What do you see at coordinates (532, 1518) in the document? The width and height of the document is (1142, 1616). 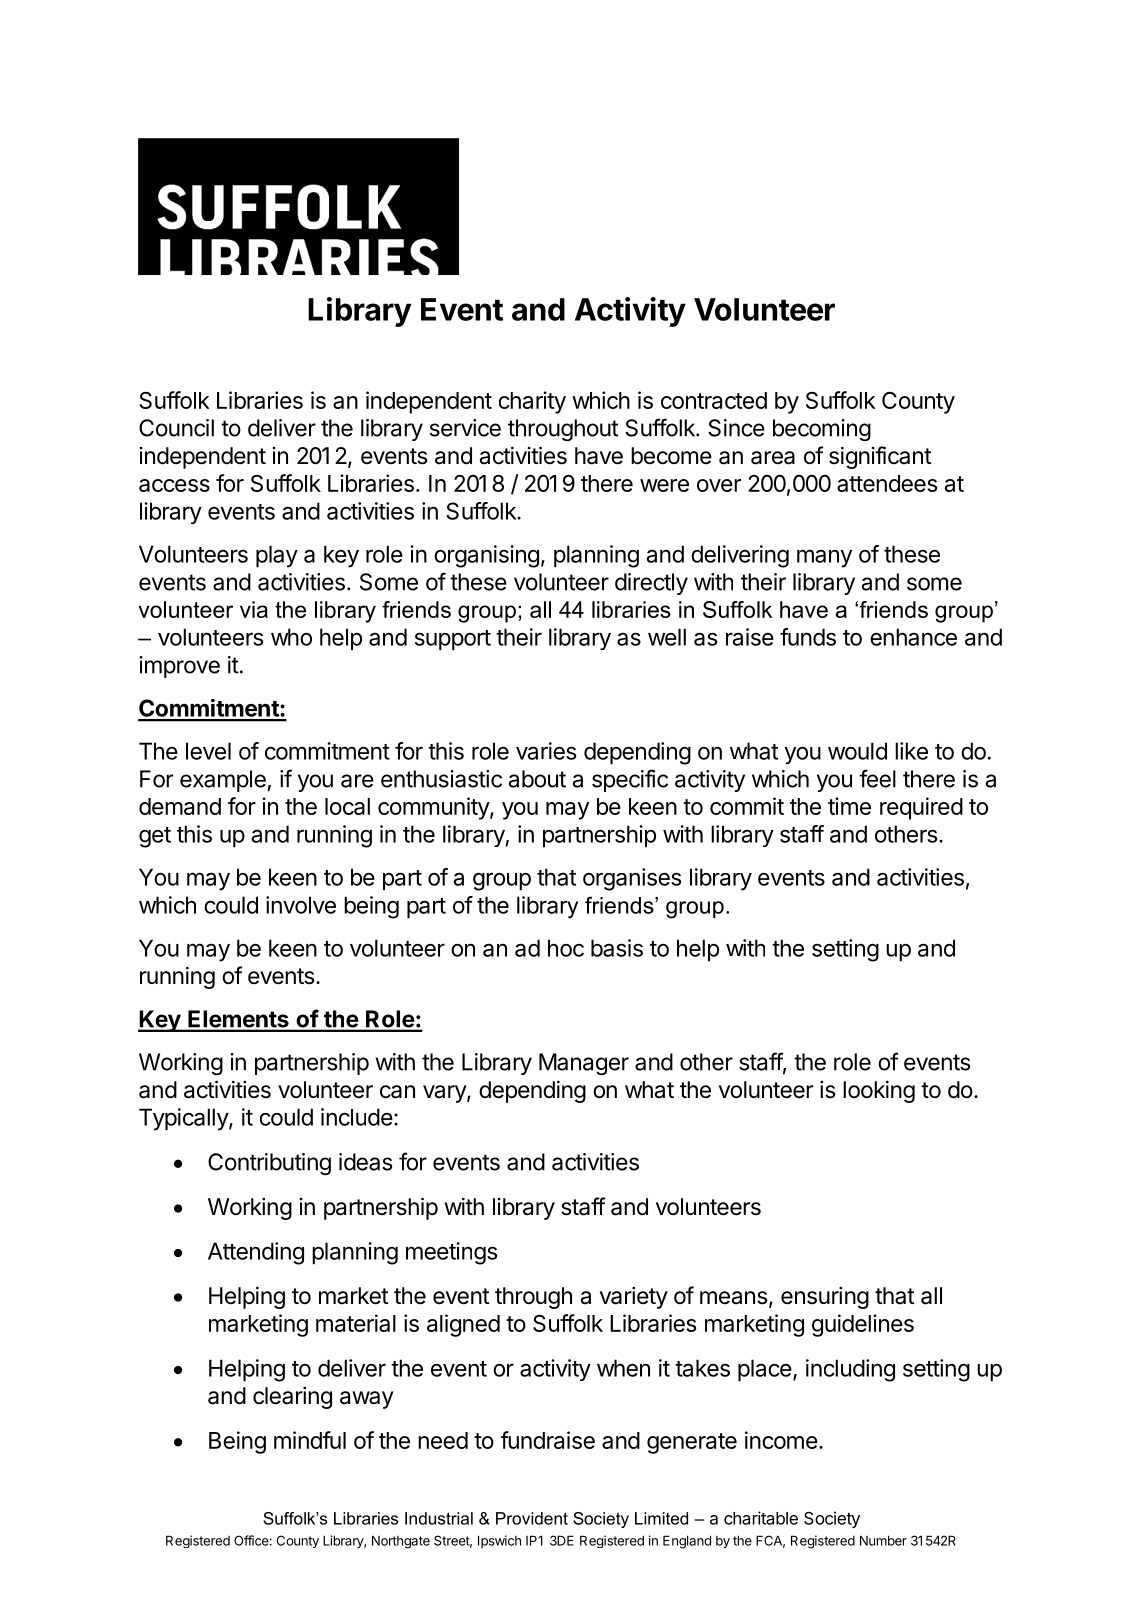 I see `Provident` at bounding box center [532, 1518].
